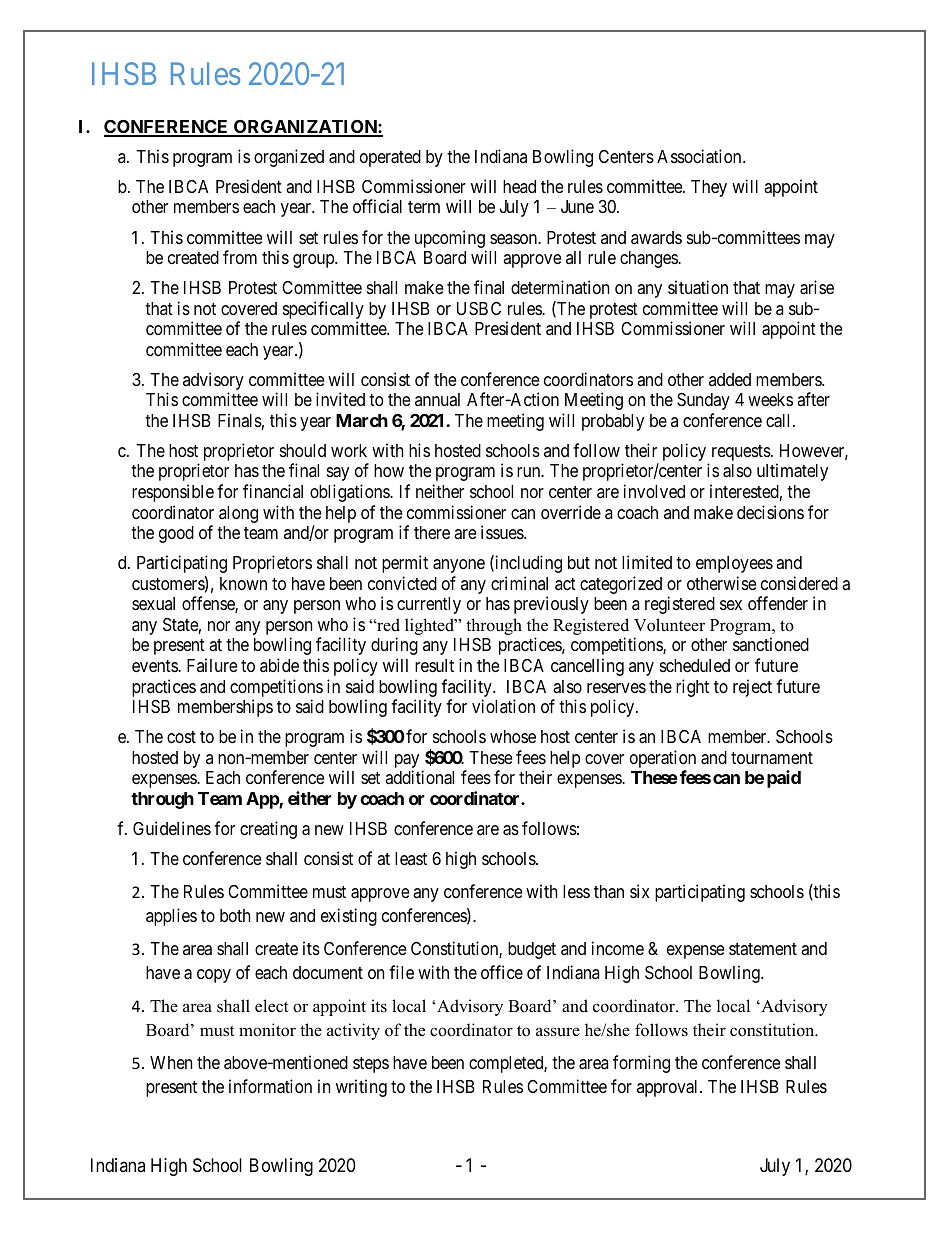  What do you see at coordinates (519, 186) in the screenshot?
I see `head` at bounding box center [519, 186].
